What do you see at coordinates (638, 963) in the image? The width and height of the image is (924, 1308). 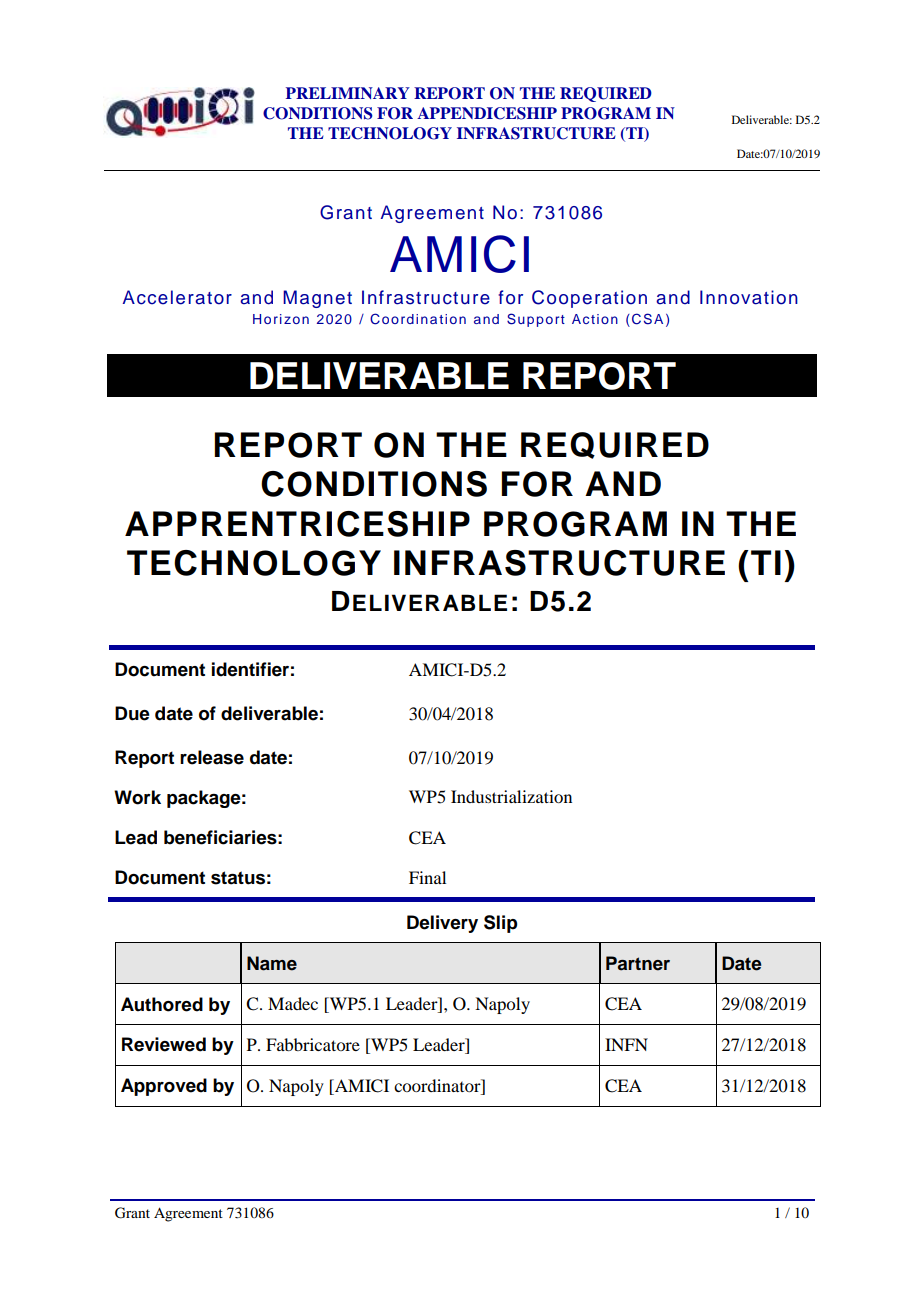 I see `Partner` at bounding box center [638, 963].
